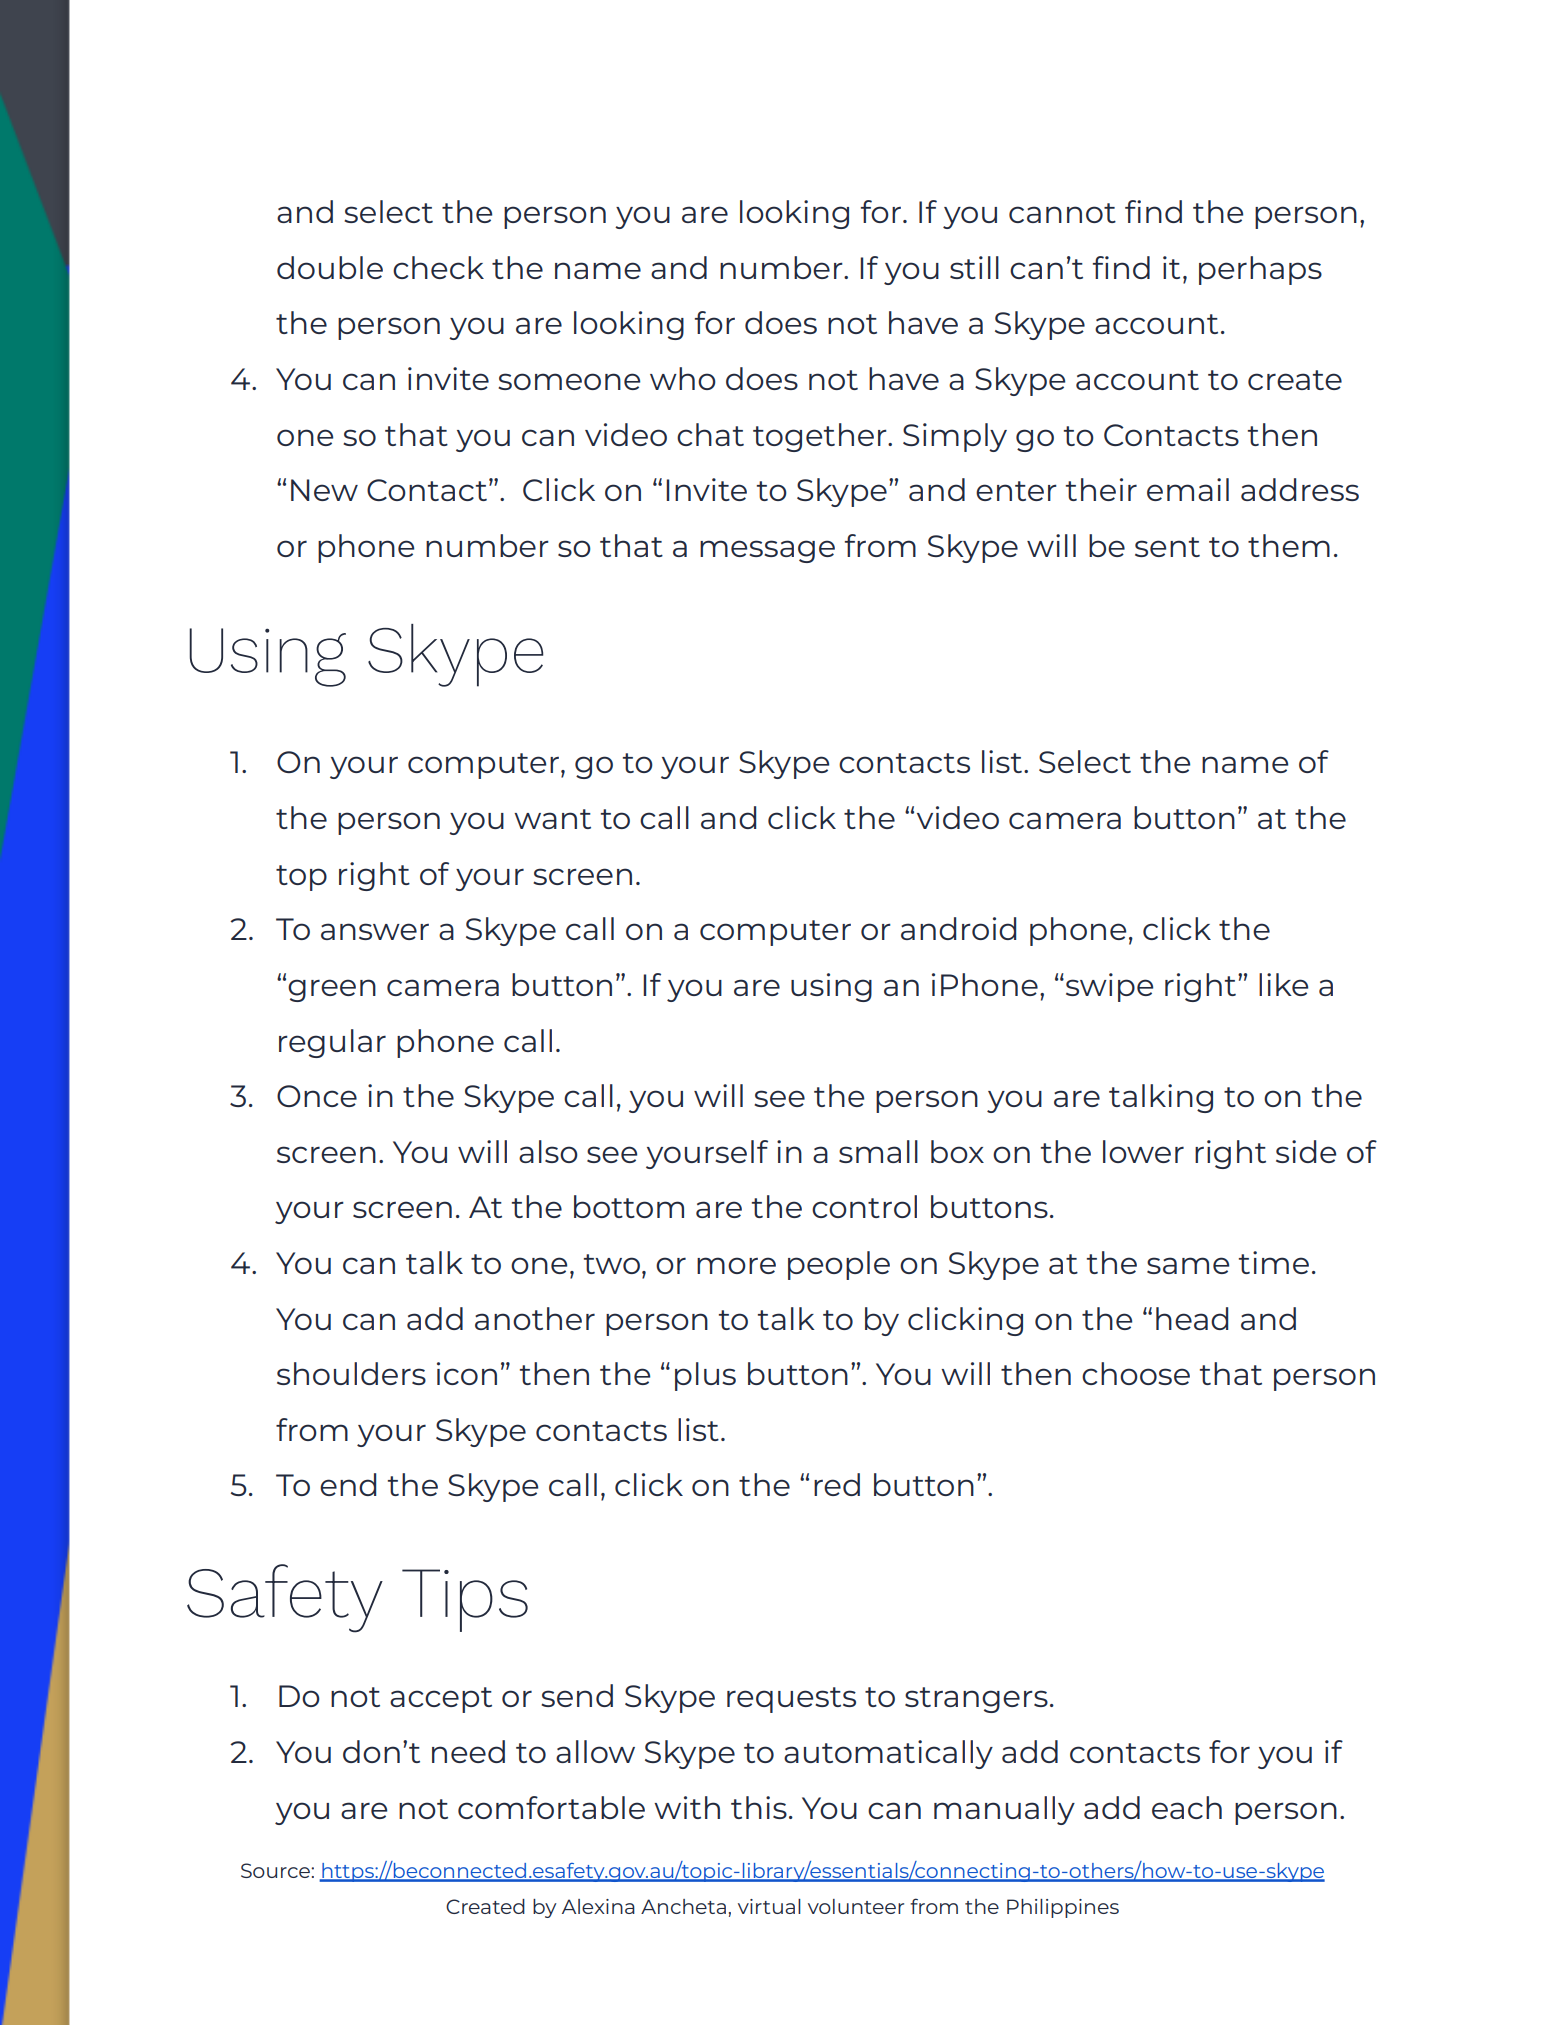  Describe the element at coordinates (1260, 270) in the screenshot. I see `perhaps` at that location.
